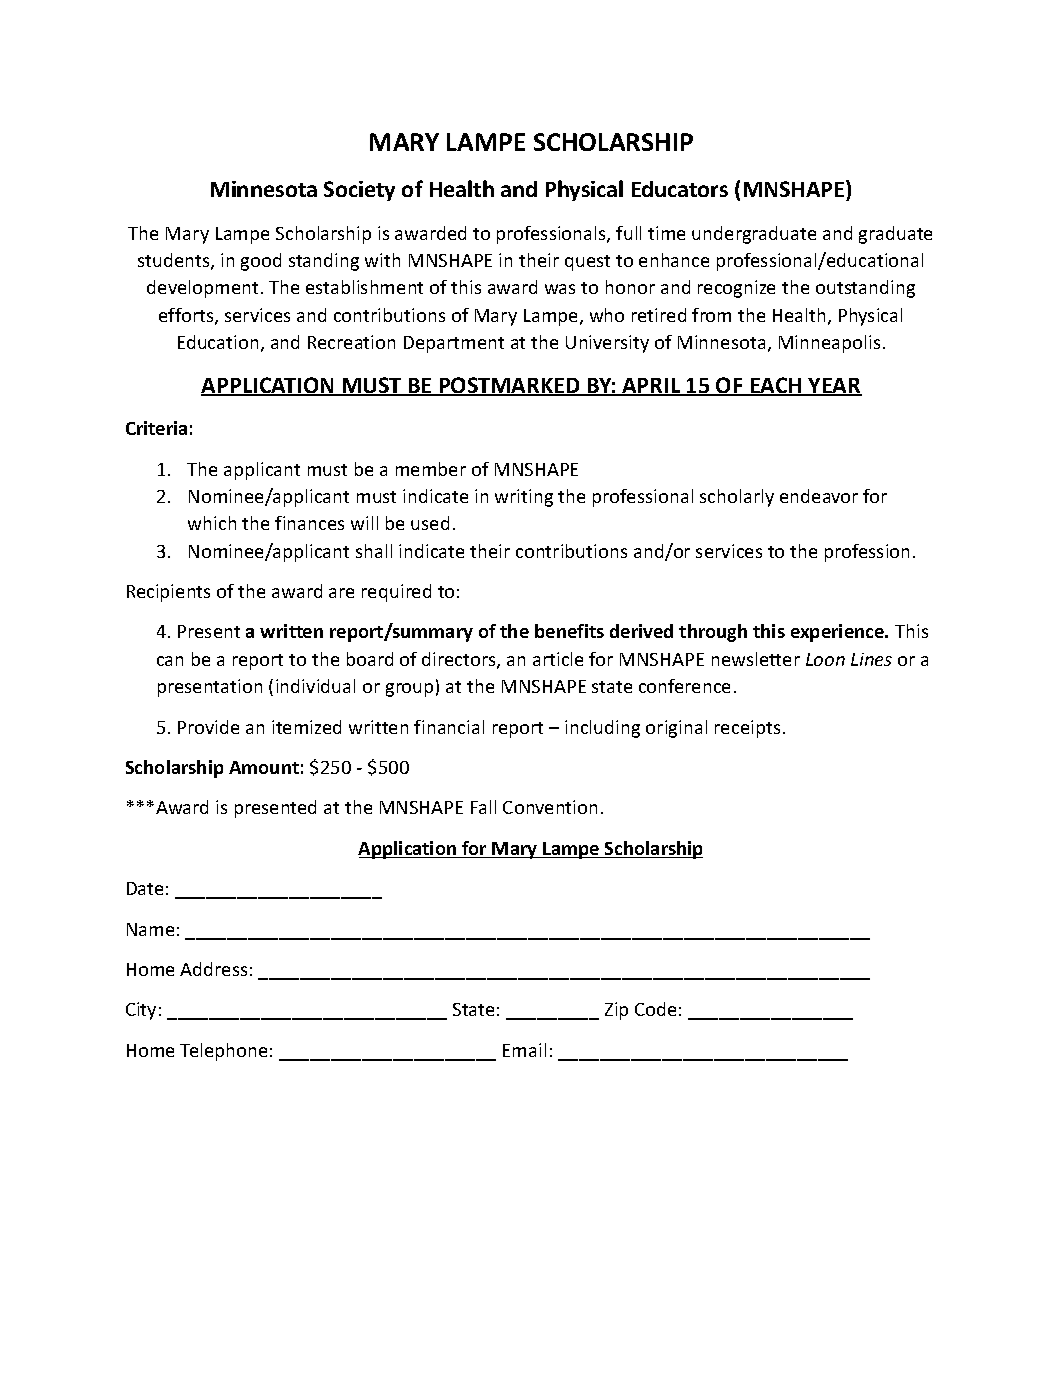  Describe the element at coordinates (747, 729) in the page. I see `receipts` at that location.
